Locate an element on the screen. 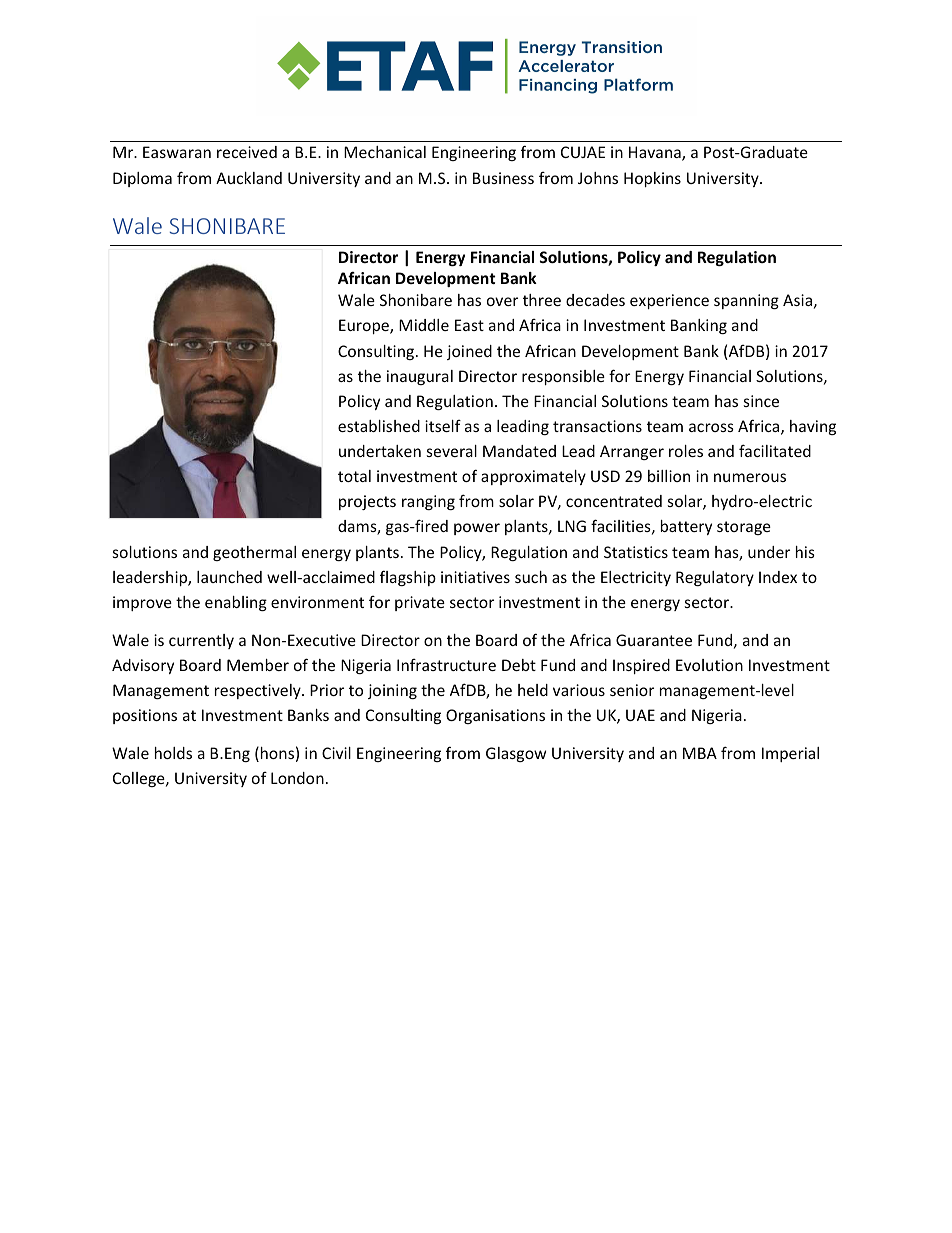 The height and width of the screenshot is (1233, 952). Business is located at coordinates (503, 178).
